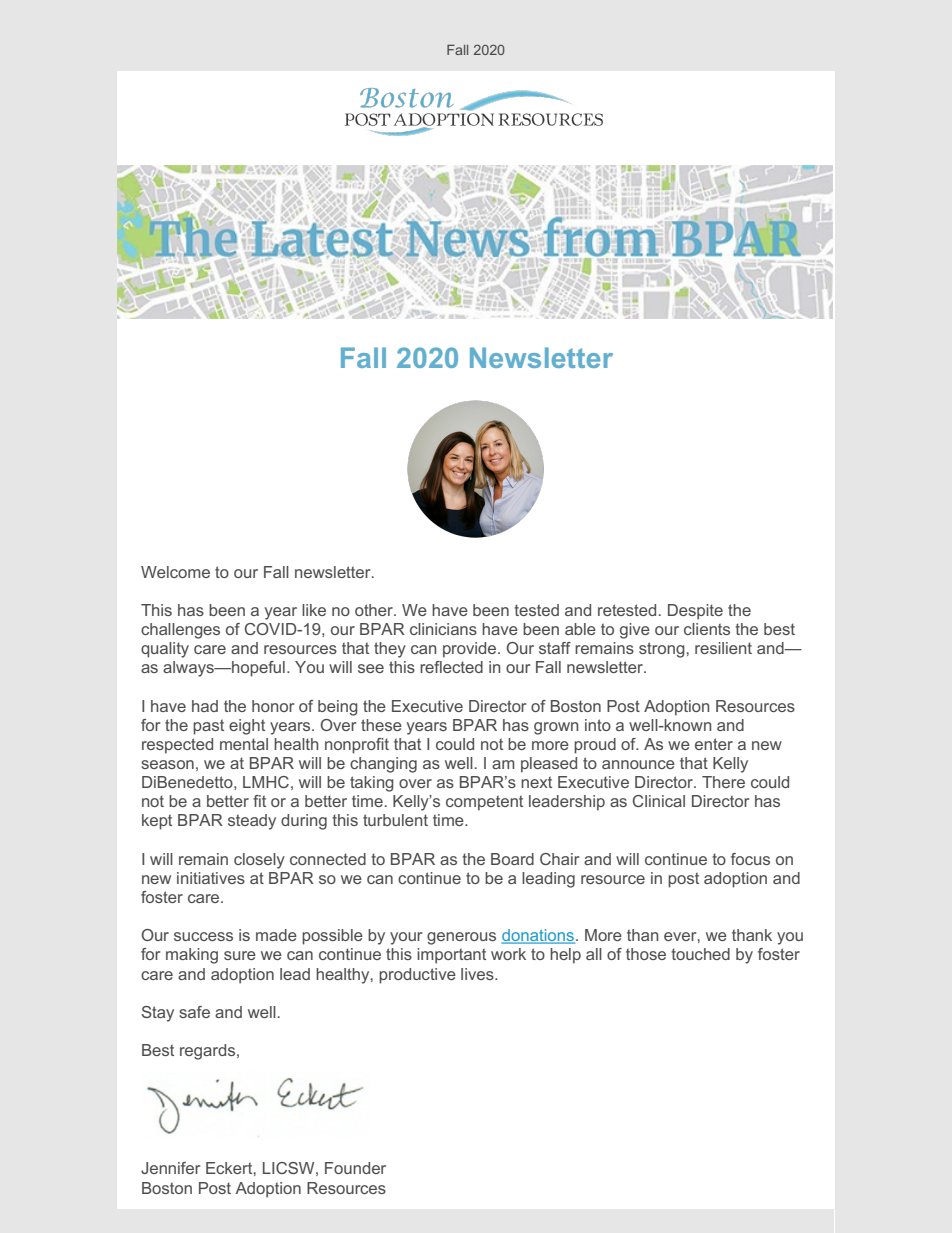 Image resolution: width=952 pixels, height=1233 pixels. I want to click on touched, so click(700, 954).
